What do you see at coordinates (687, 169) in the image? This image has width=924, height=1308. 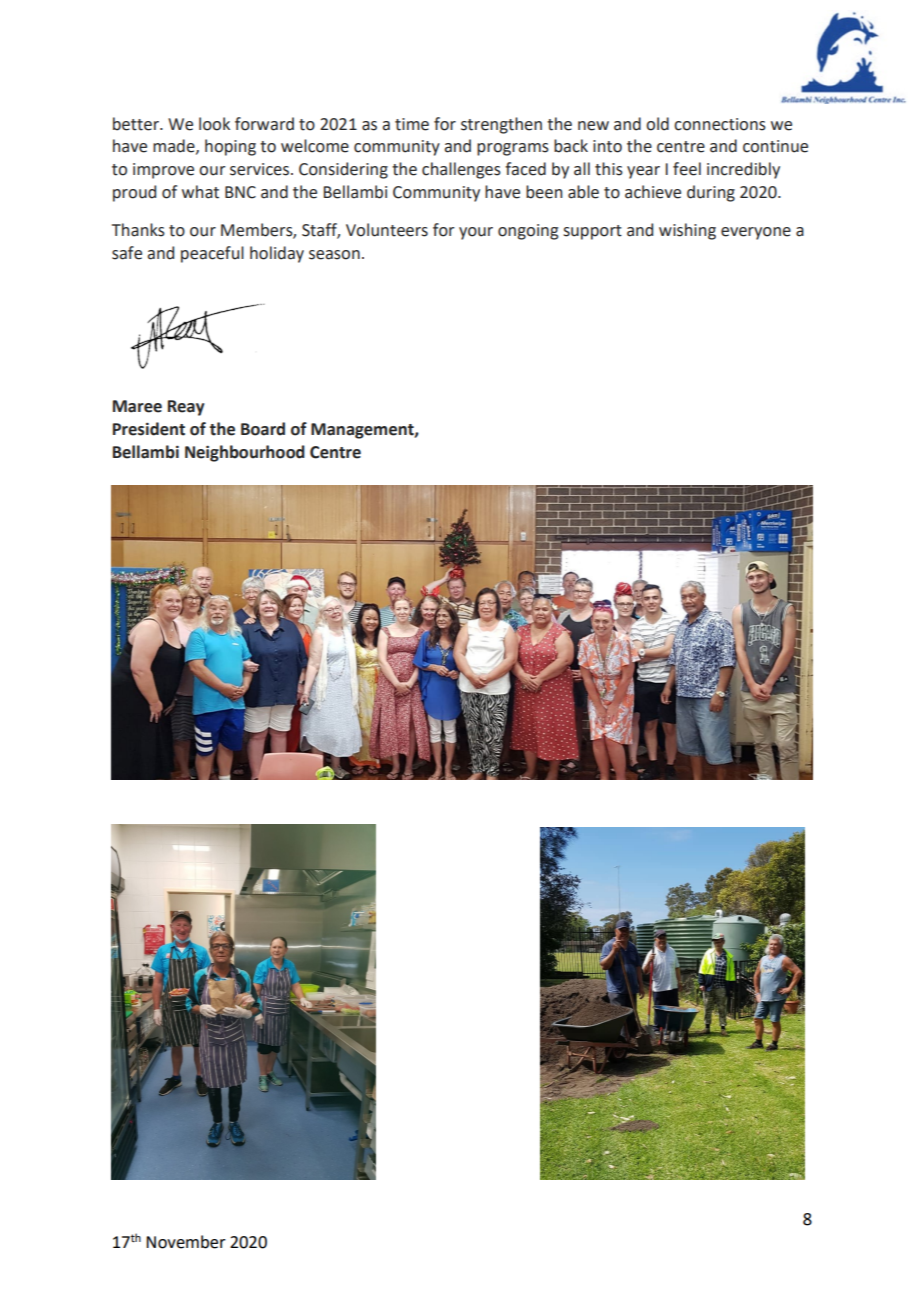 I see `feel` at bounding box center [687, 169].
